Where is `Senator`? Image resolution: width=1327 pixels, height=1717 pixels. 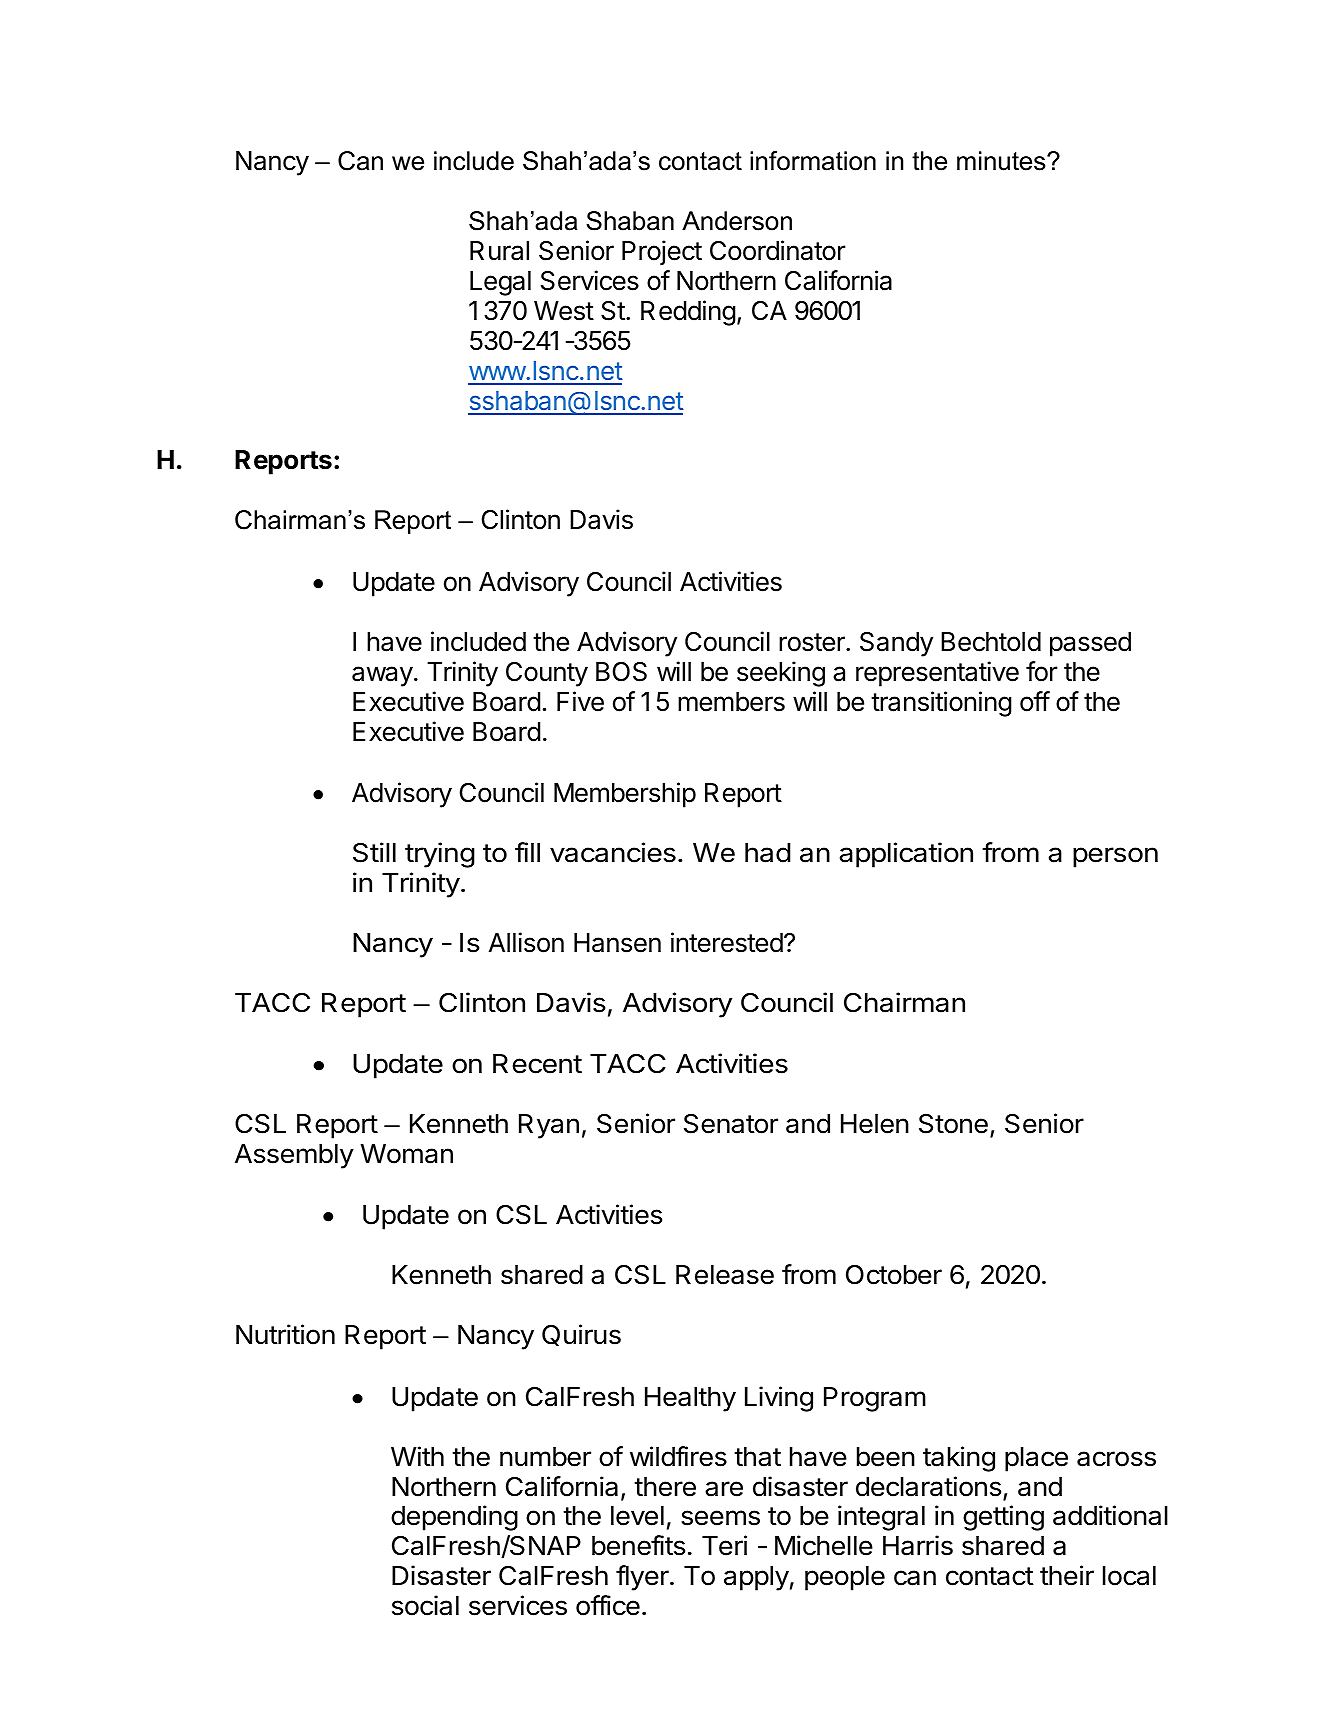
Senator is located at coordinates (731, 1124).
